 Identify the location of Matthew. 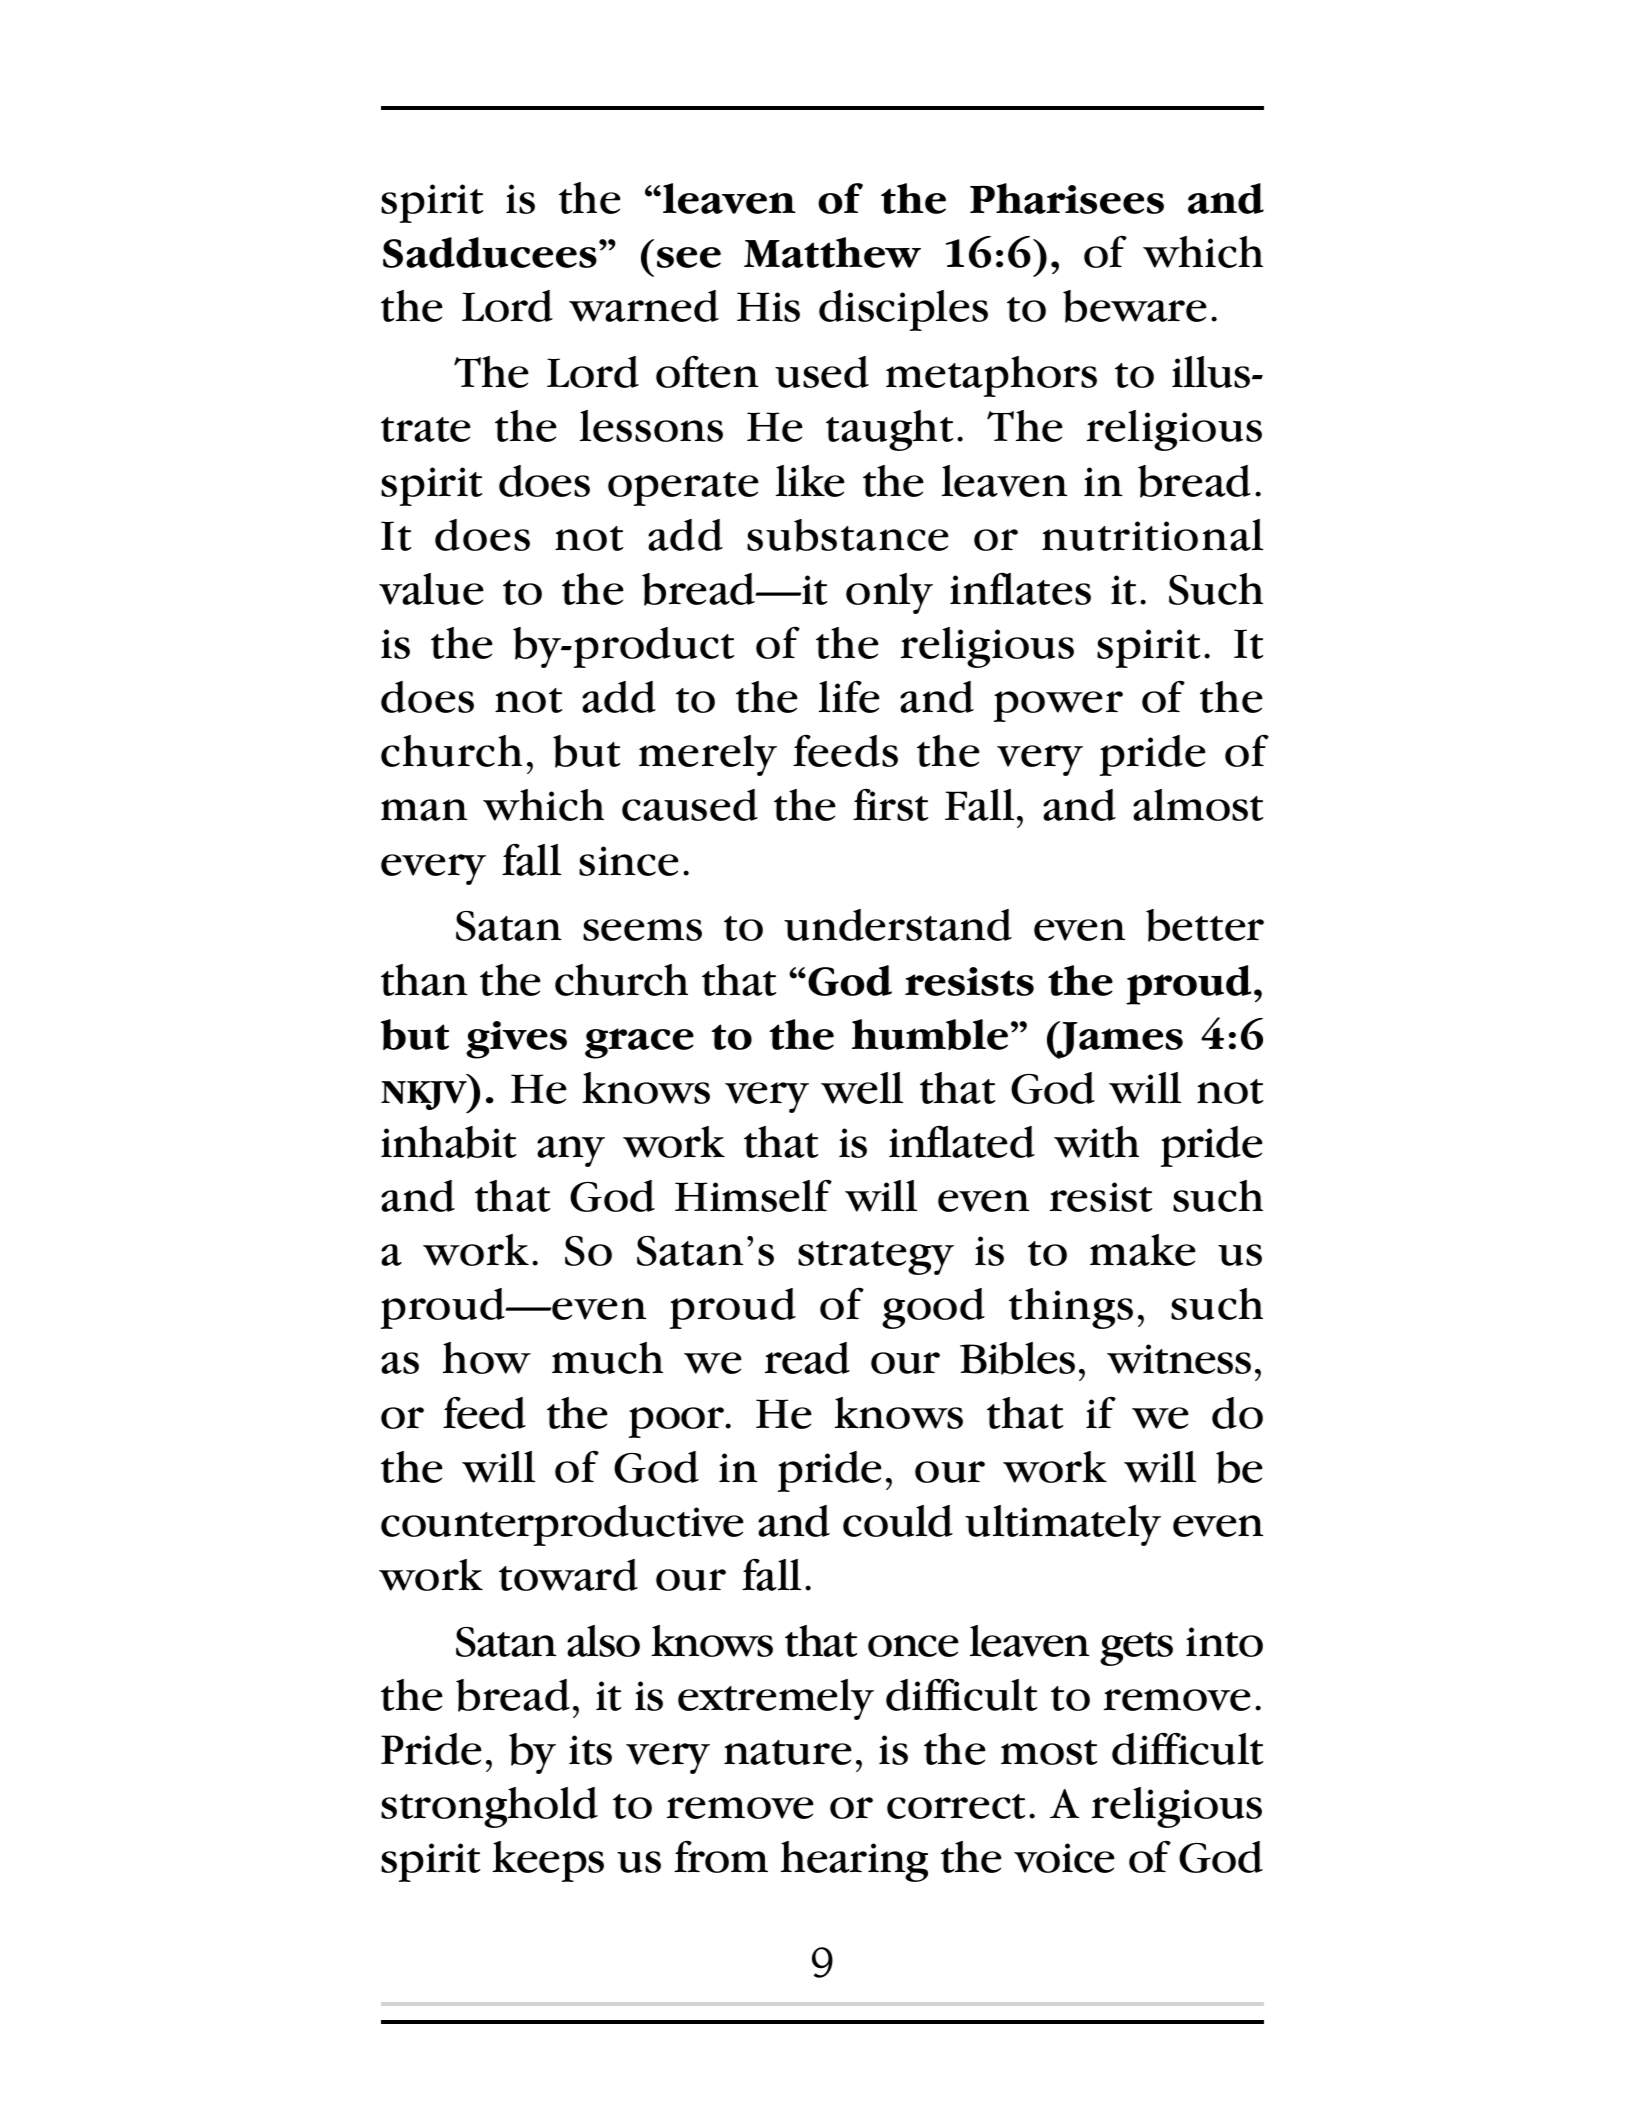
(832, 252).
